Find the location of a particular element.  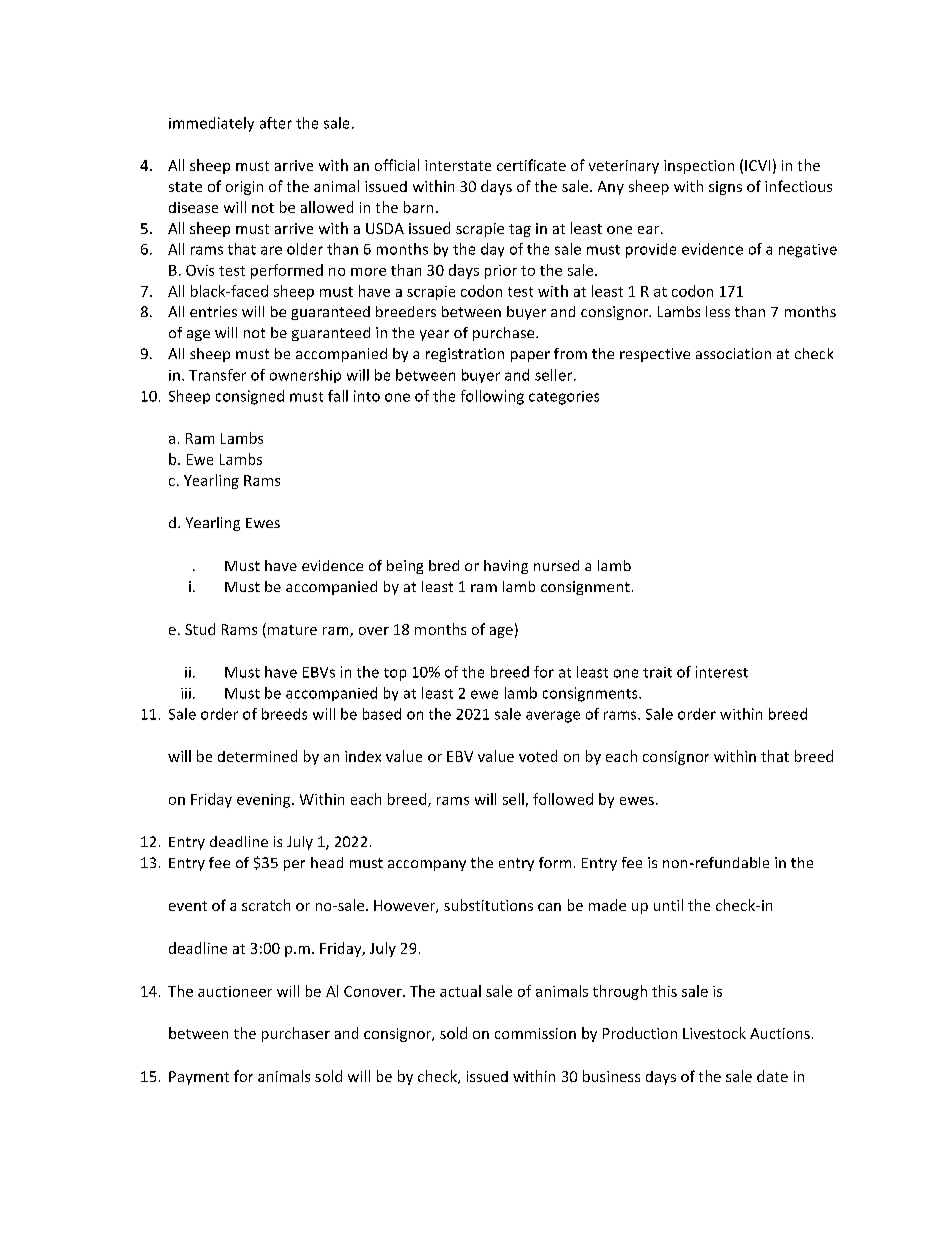

following is located at coordinates (492, 397).
